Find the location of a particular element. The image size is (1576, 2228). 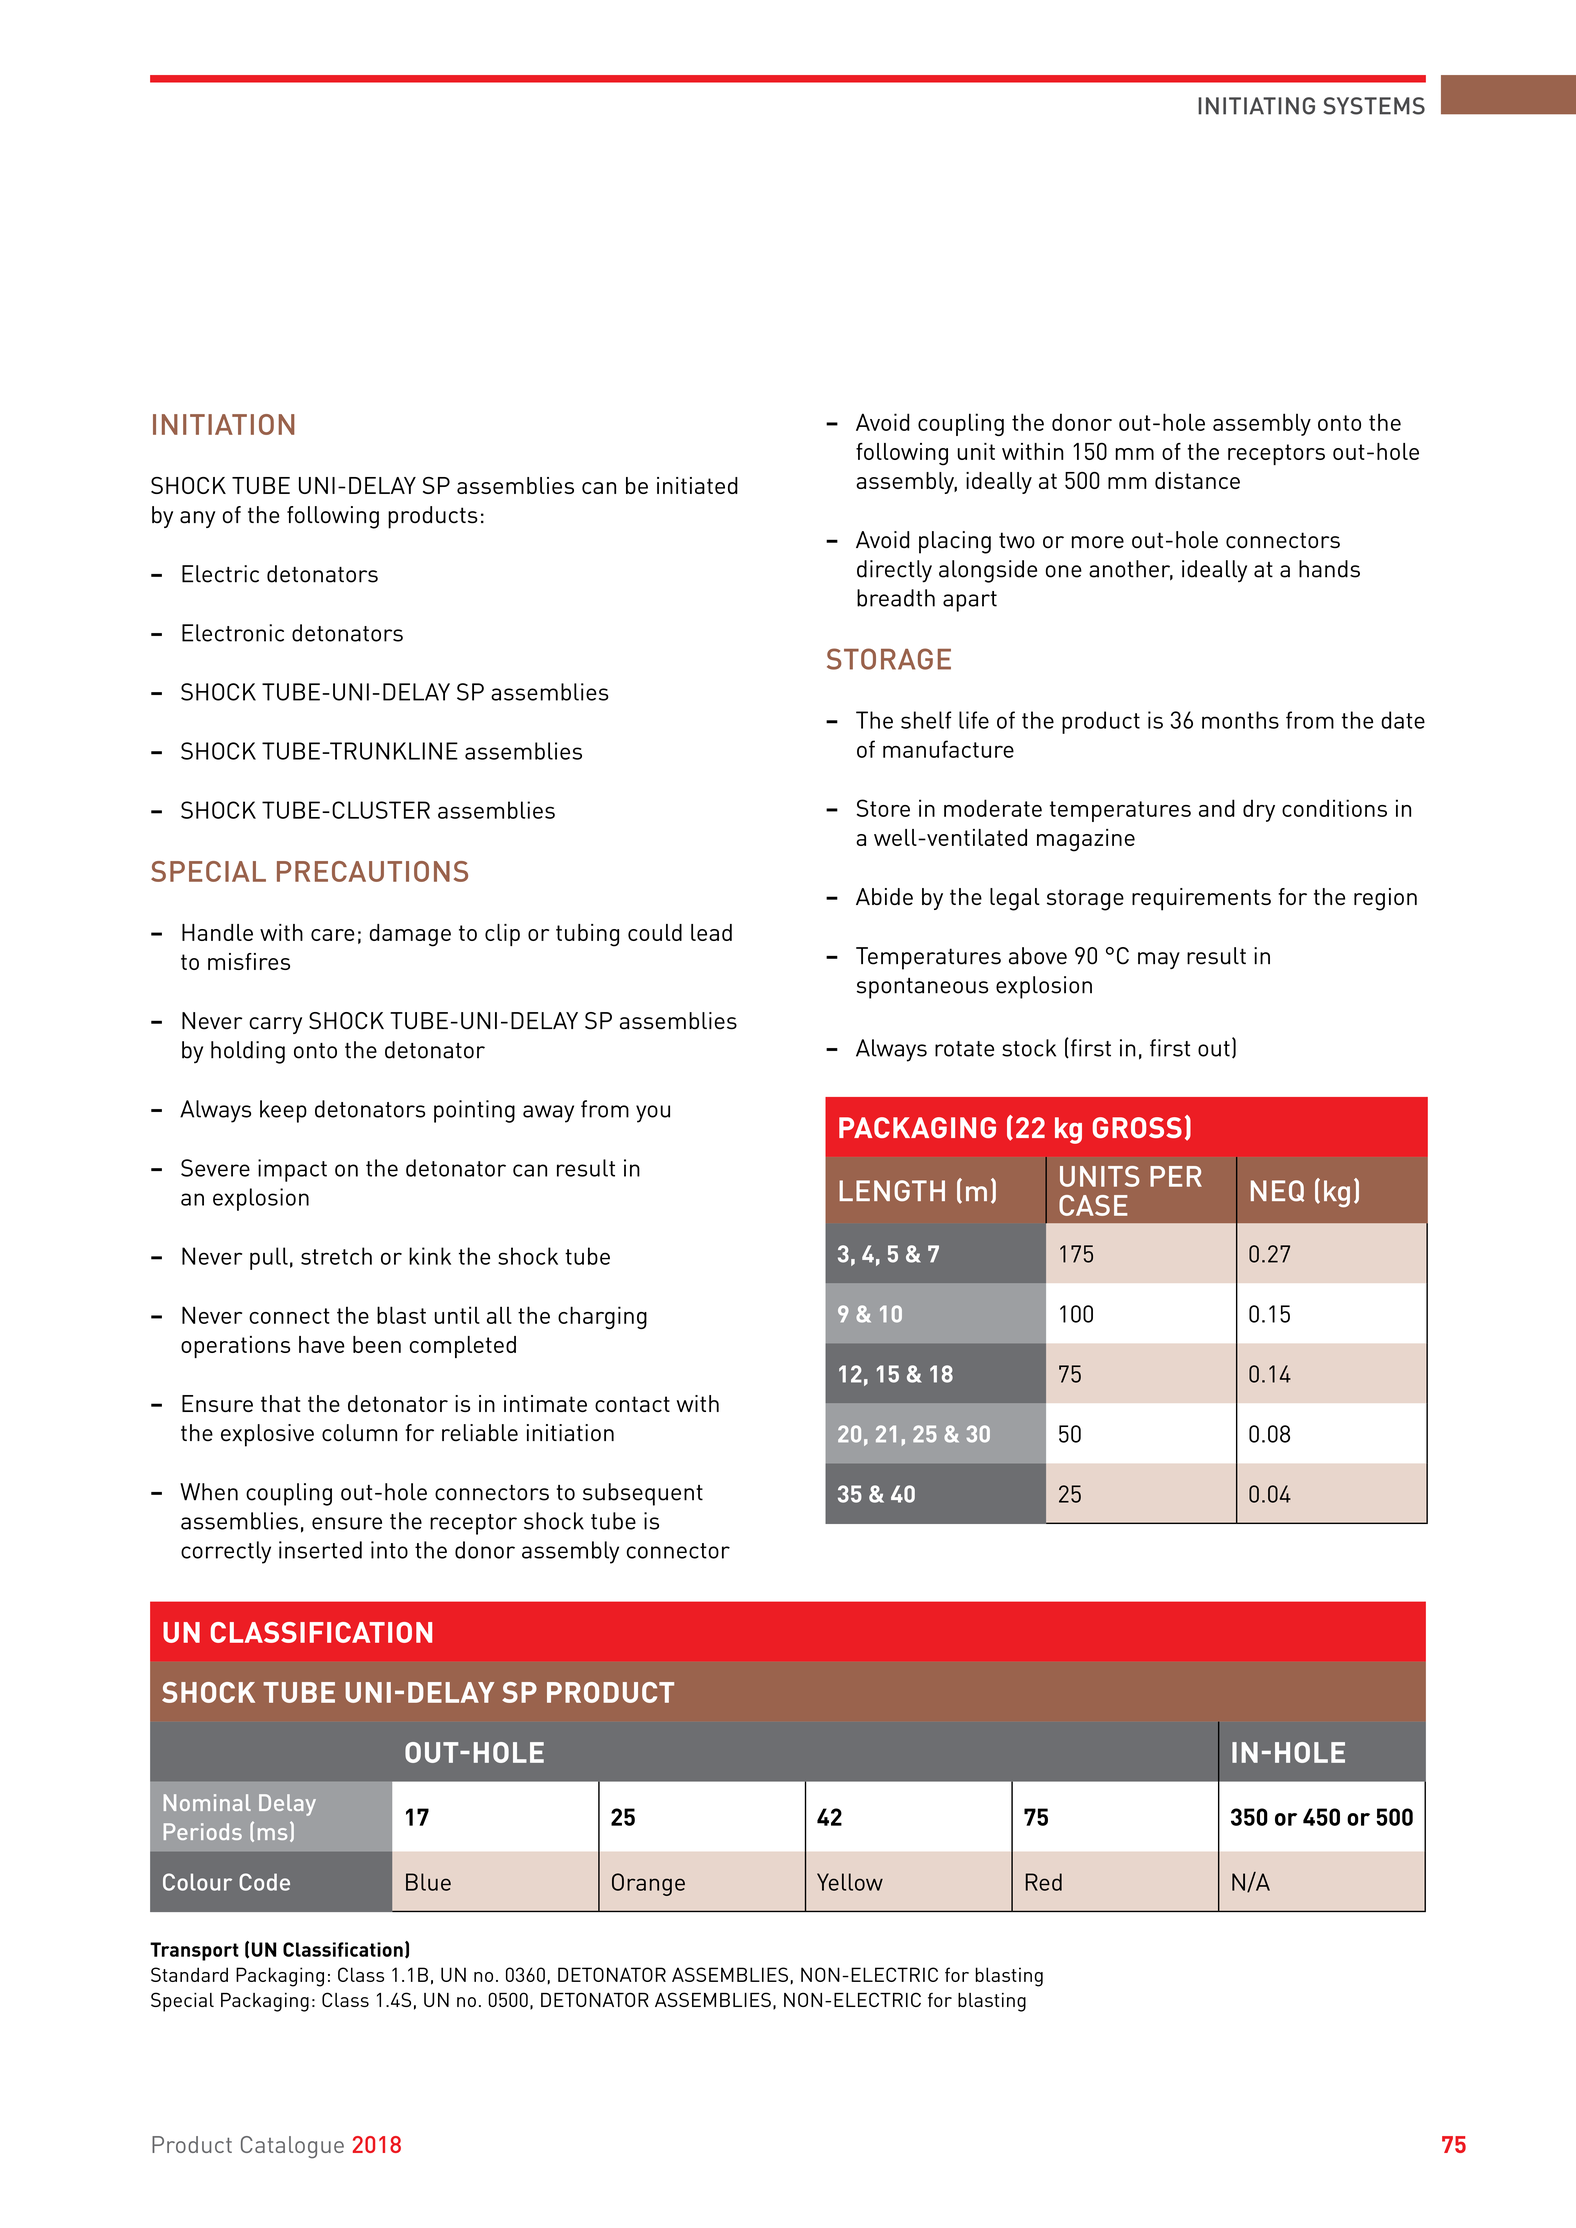

Yellow is located at coordinates (850, 1882).
